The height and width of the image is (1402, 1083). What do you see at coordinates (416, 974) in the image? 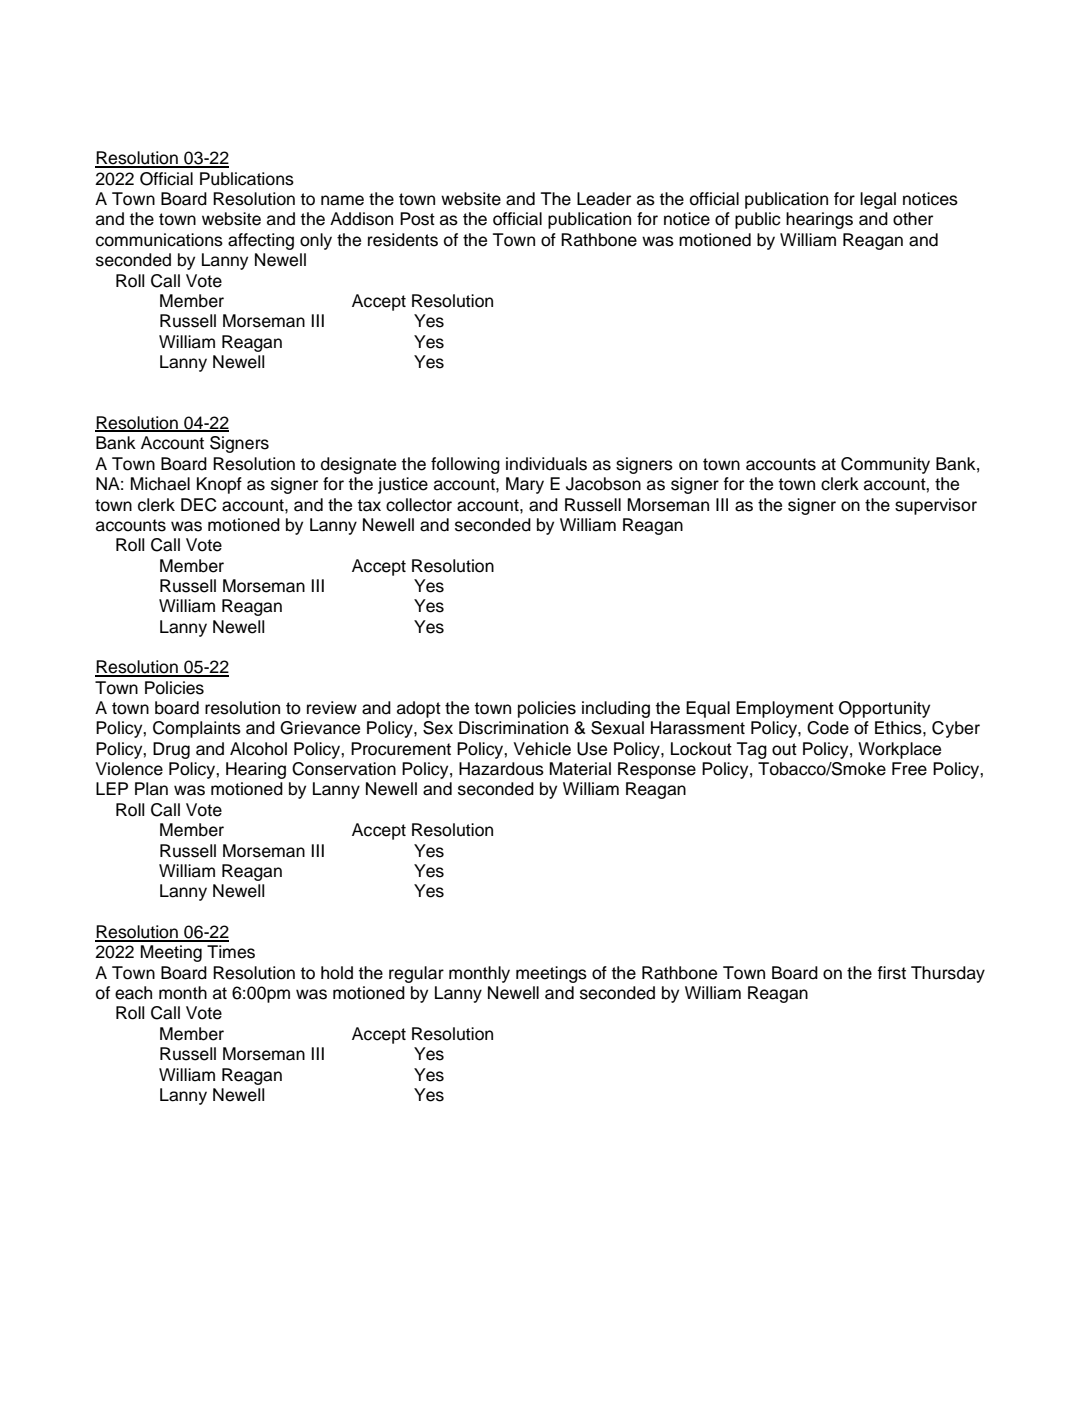
I see `regular` at bounding box center [416, 974].
